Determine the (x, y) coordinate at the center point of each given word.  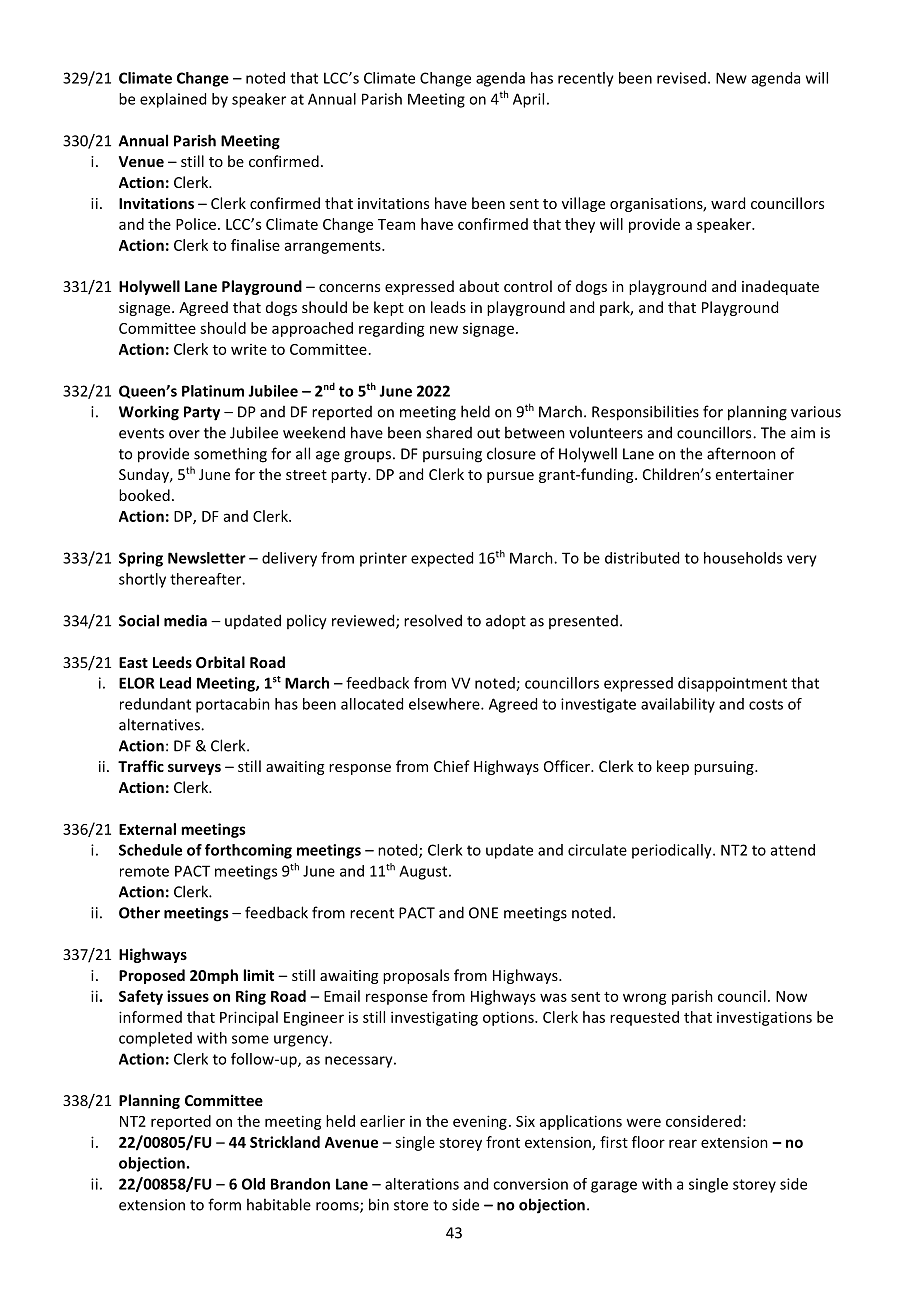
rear (683, 1143)
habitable (279, 1204)
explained (173, 100)
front (503, 1142)
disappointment (732, 684)
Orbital (220, 662)
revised (681, 78)
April (528, 100)
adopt (506, 622)
